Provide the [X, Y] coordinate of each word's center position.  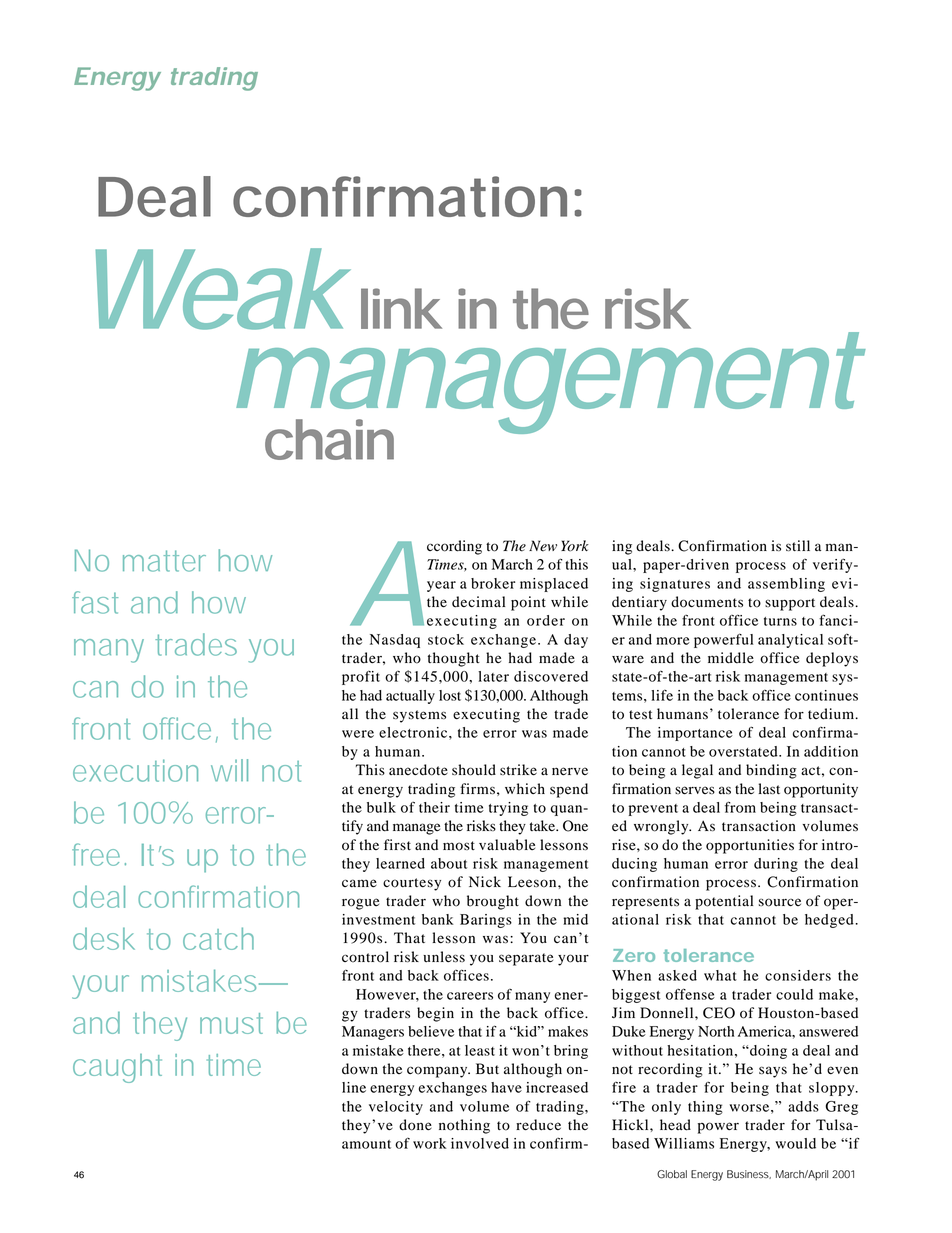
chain [329, 439]
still [798, 545]
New [543, 546]
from [740, 807]
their [434, 807]
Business [749, 1174]
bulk [381, 807]
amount [366, 1144]
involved [480, 1143]
